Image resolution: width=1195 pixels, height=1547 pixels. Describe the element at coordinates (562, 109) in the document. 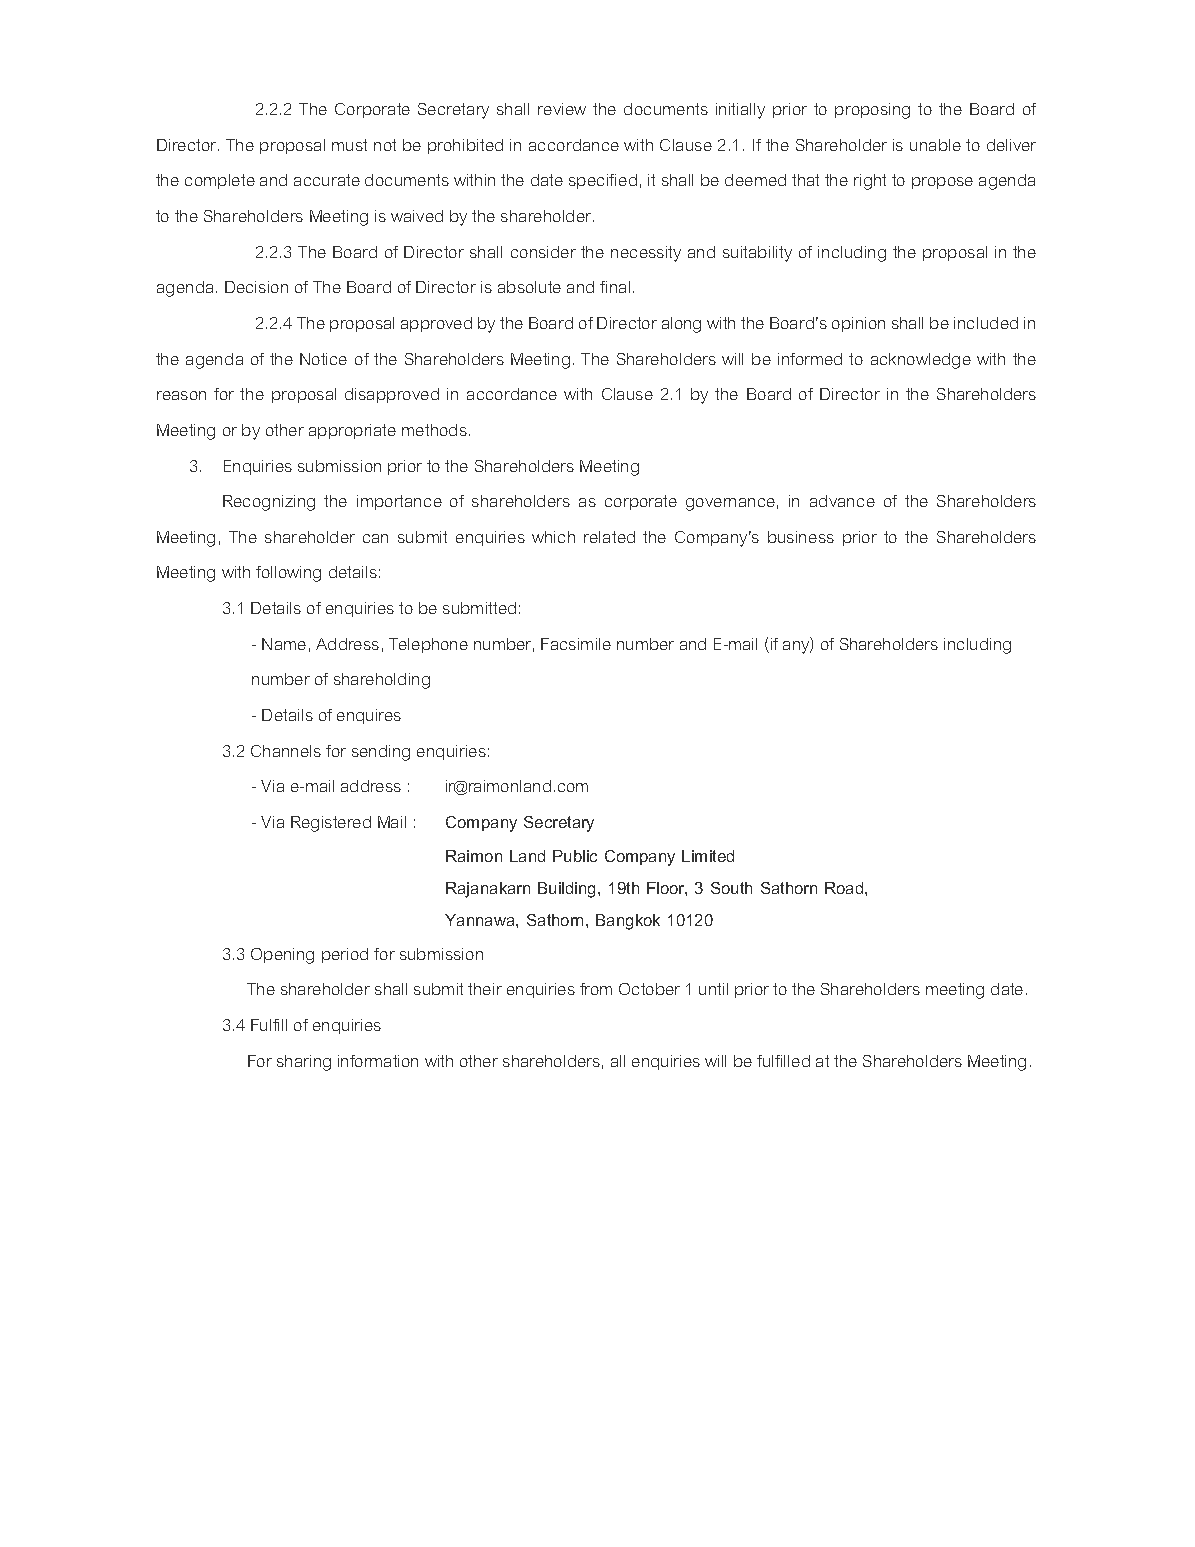

I see `review` at that location.
